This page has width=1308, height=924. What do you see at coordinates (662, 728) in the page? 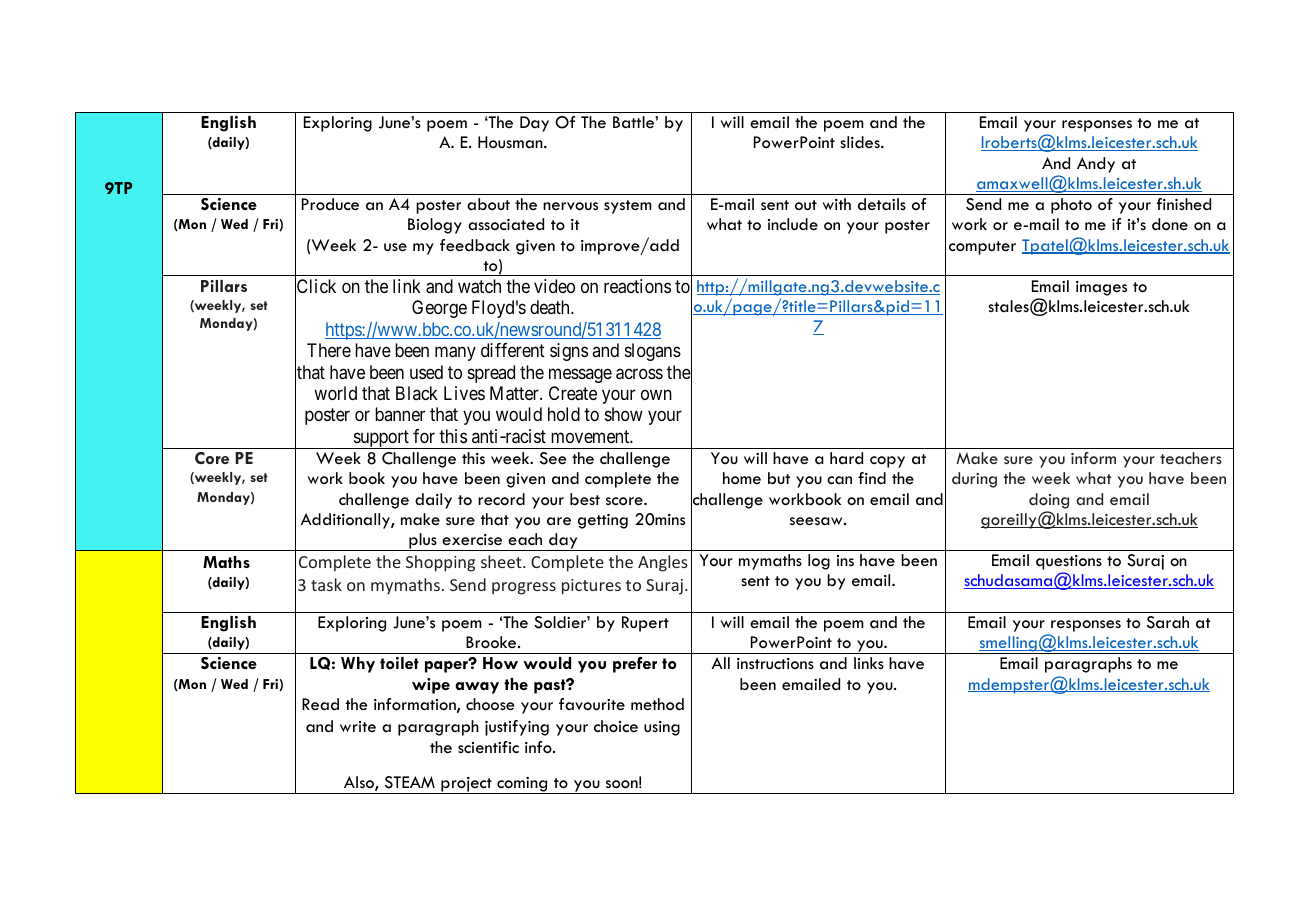
I see `using` at bounding box center [662, 728].
